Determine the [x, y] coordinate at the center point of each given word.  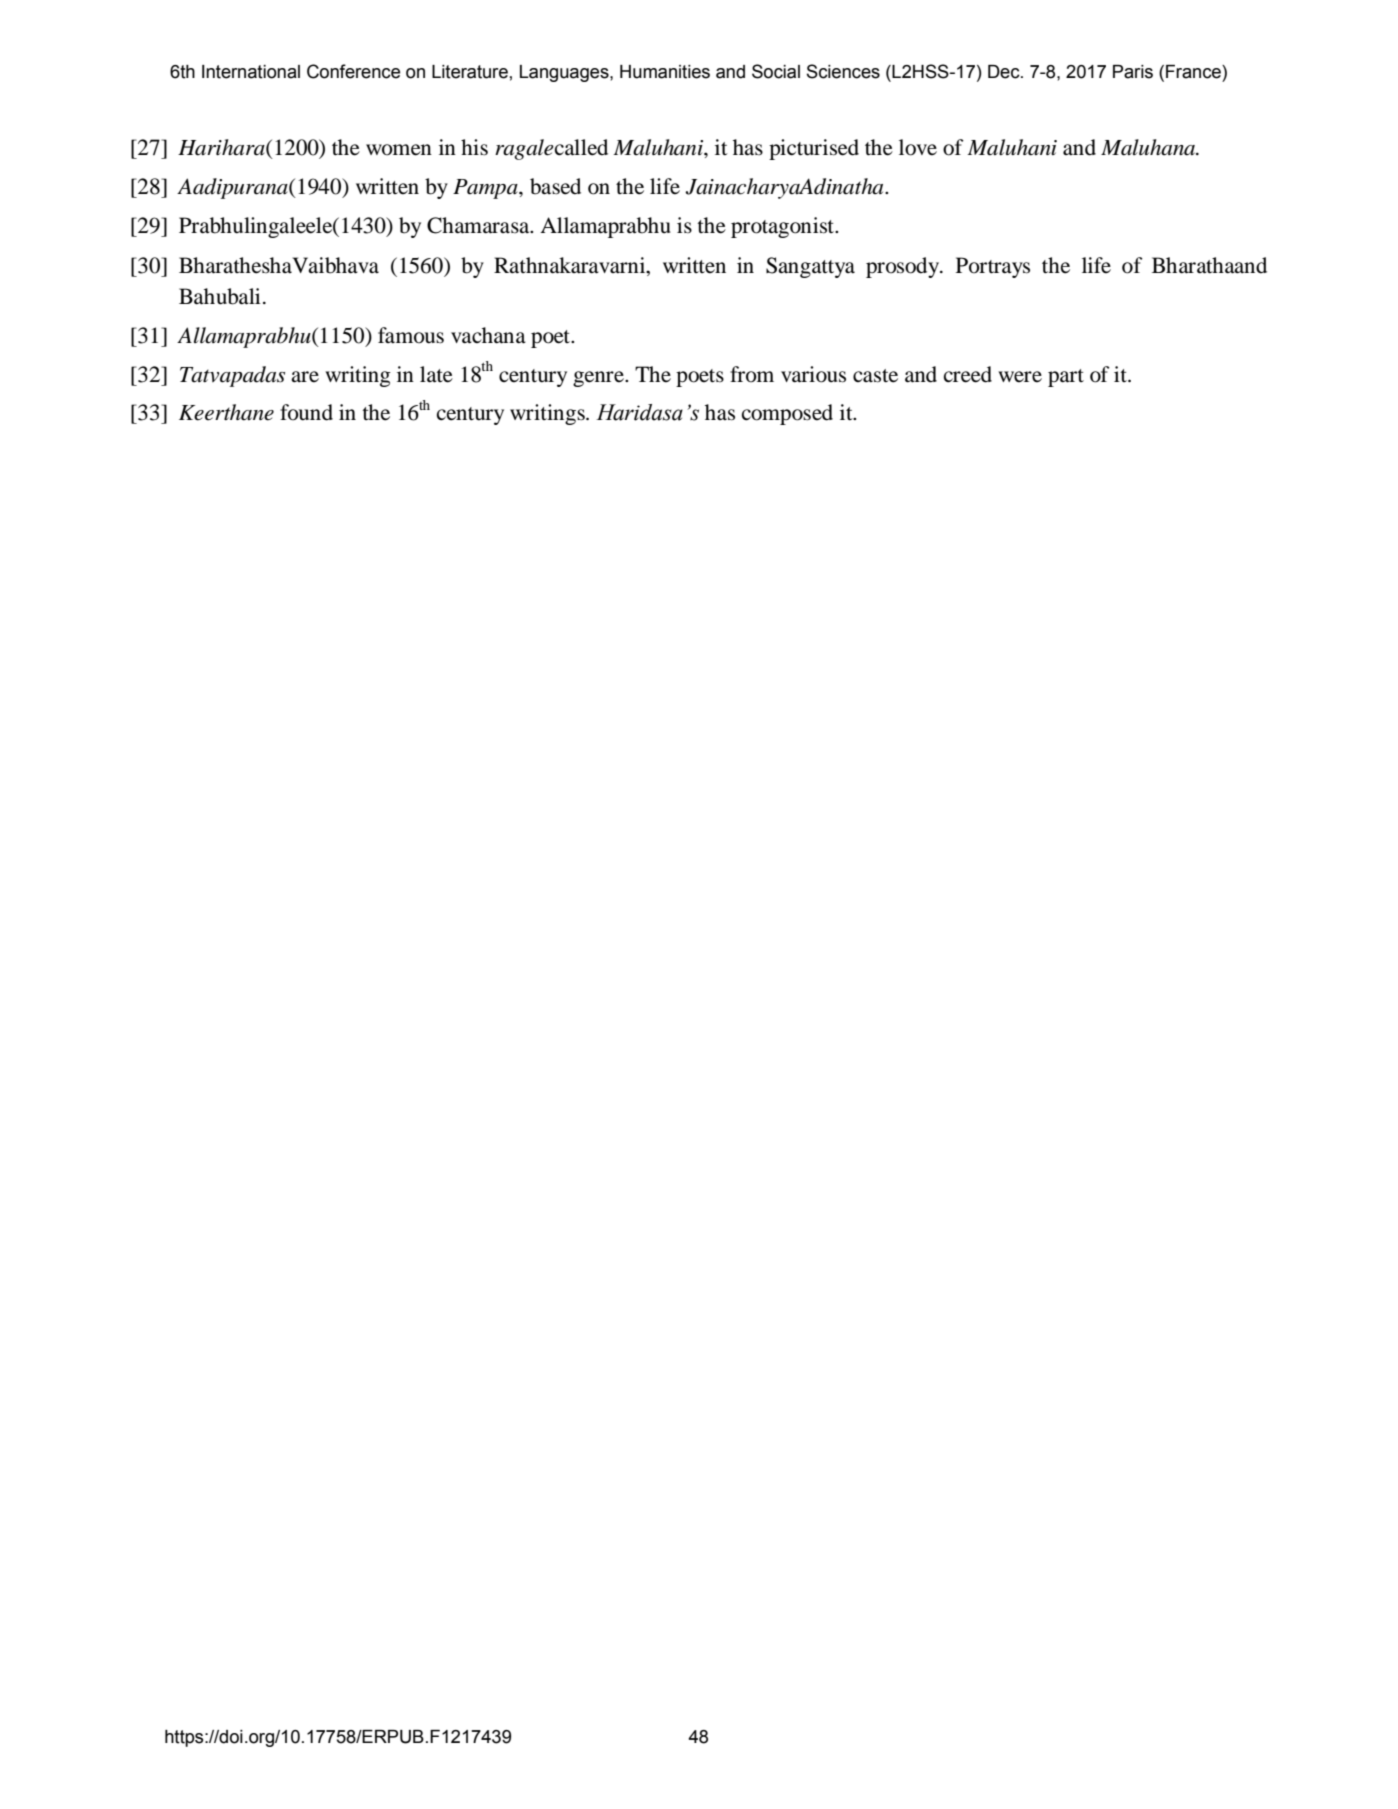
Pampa [486, 189]
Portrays [993, 267]
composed [787, 414]
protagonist [783, 227]
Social [776, 71]
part [1066, 378]
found [306, 412]
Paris [1133, 72]
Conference [353, 71]
